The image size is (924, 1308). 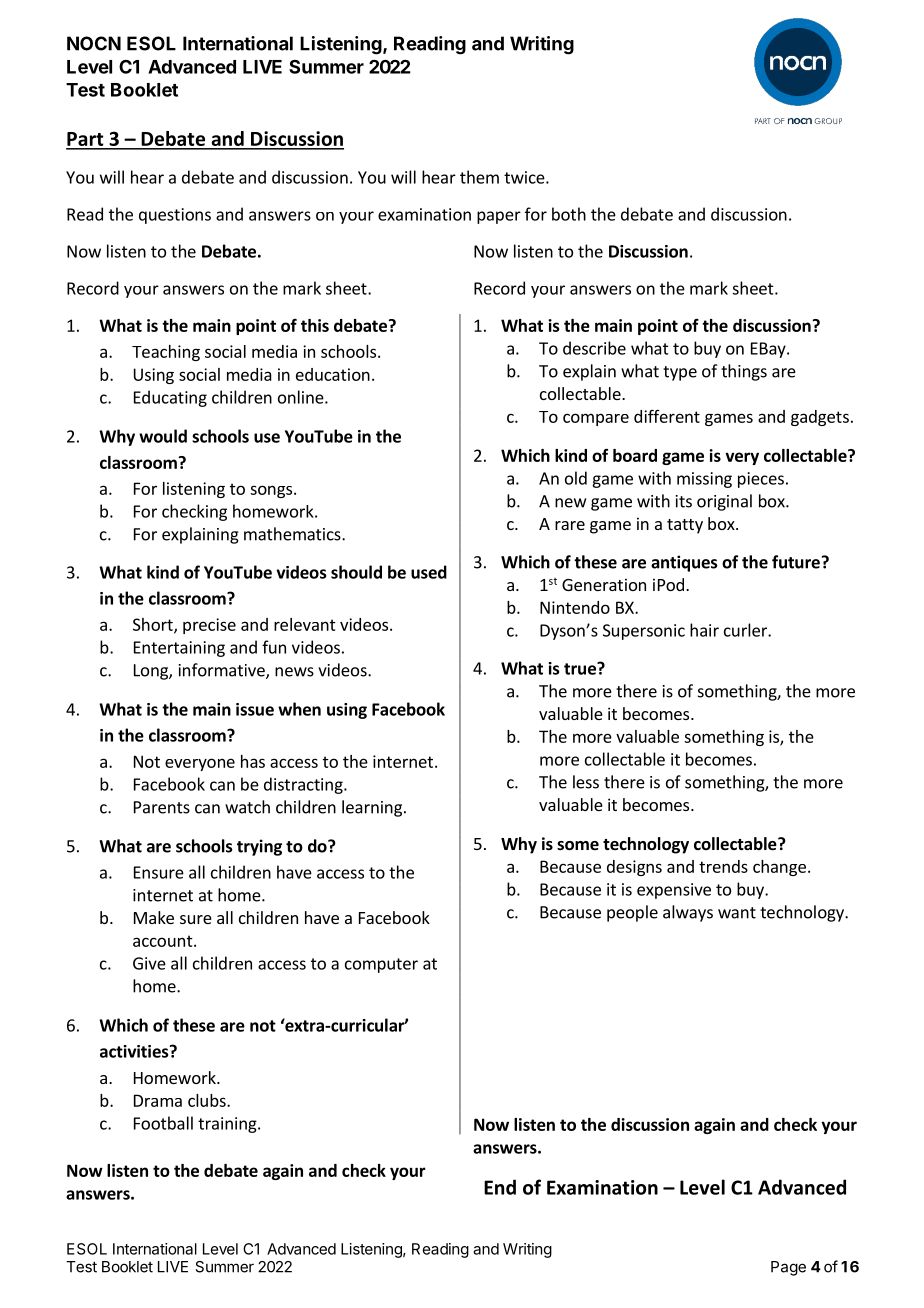 I want to click on want, so click(x=737, y=913).
